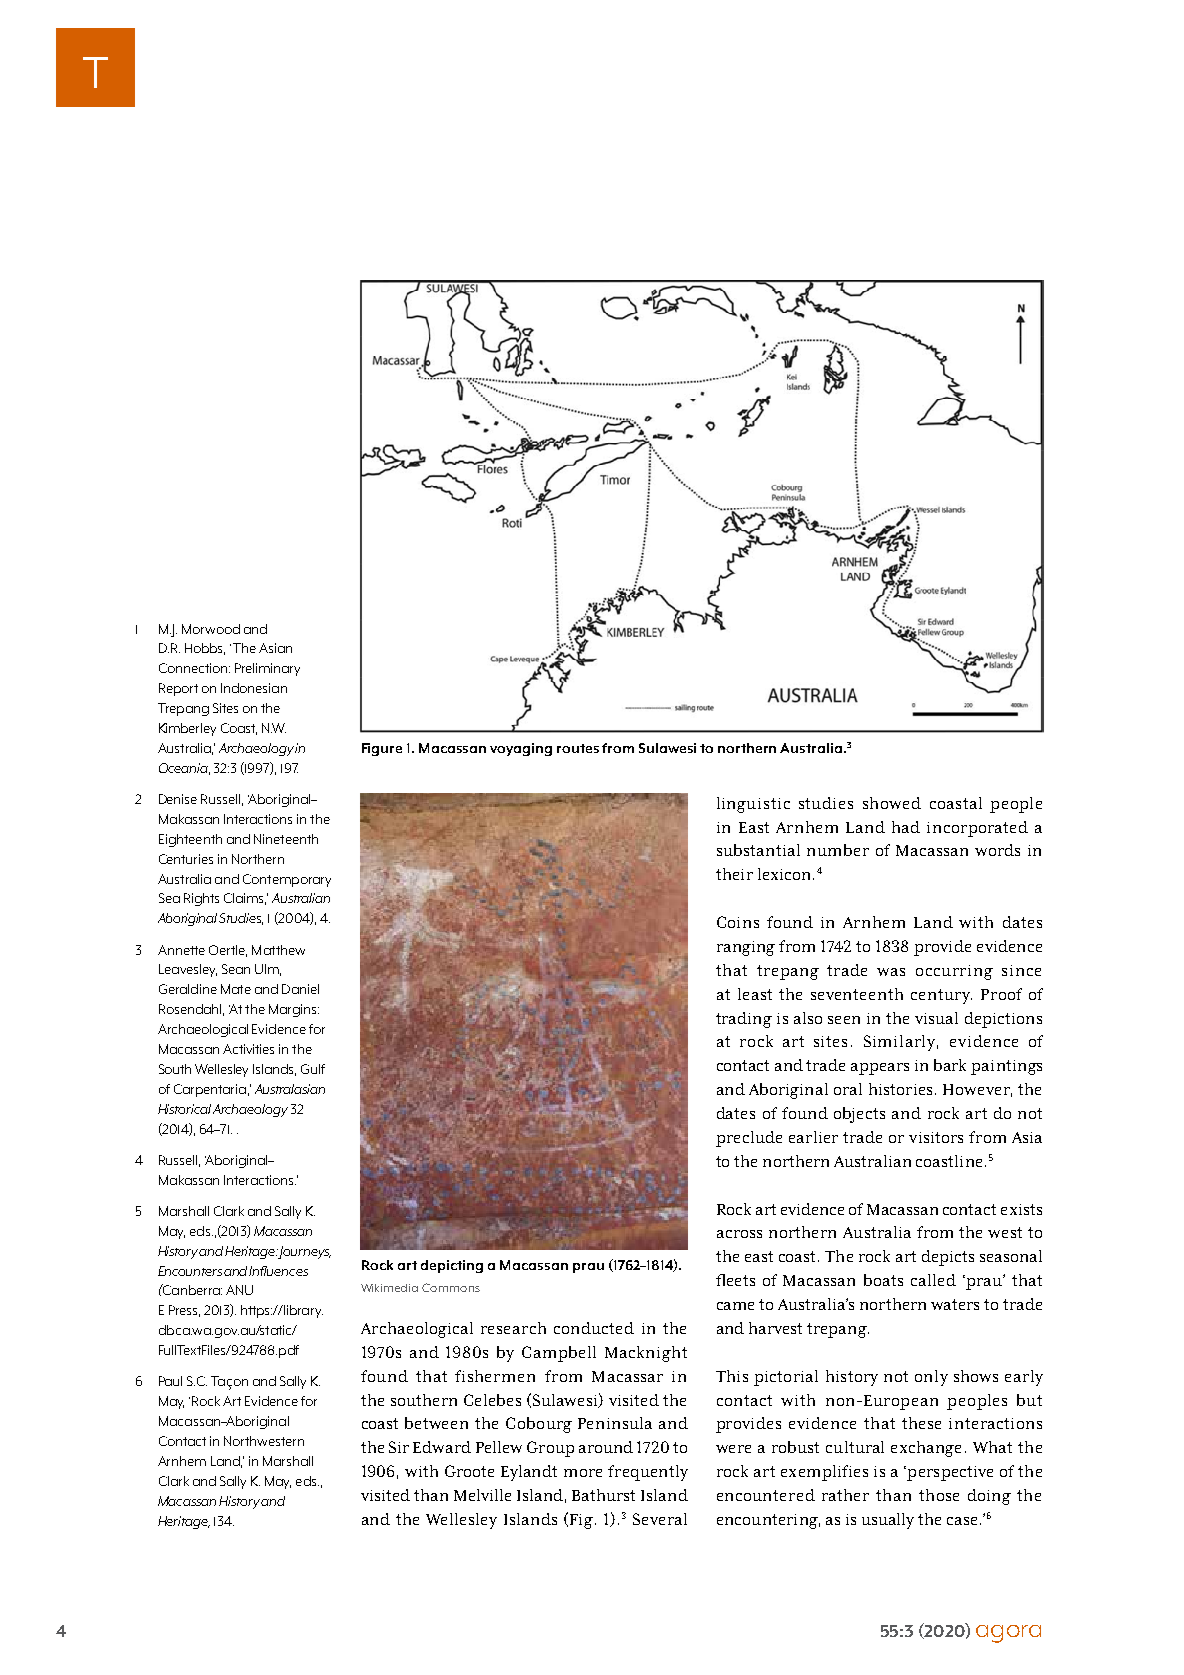 The image size is (1184, 1675). I want to click on Several, so click(660, 1519).
